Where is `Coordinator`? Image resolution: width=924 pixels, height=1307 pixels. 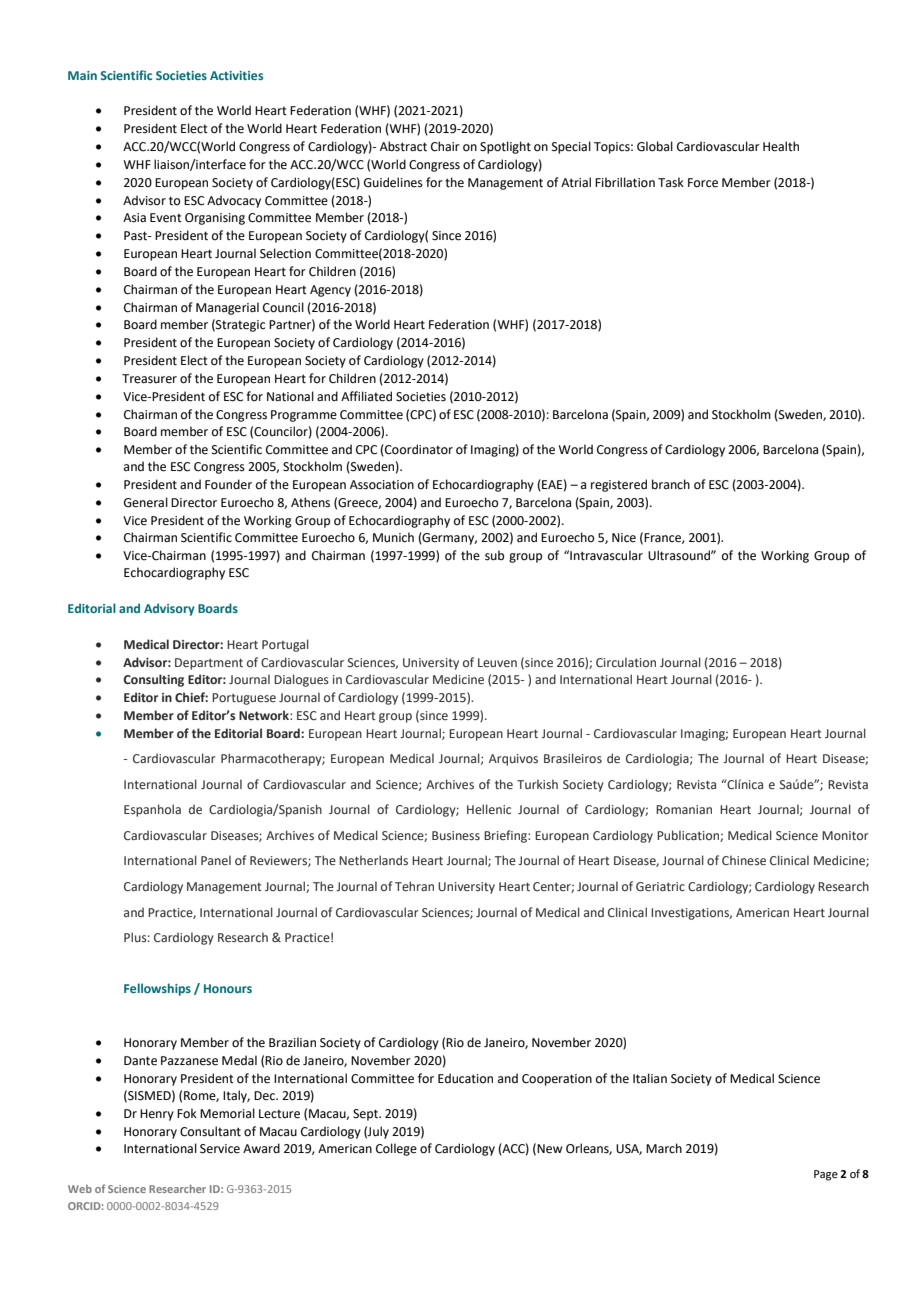 Coordinator is located at coordinates (418, 450).
